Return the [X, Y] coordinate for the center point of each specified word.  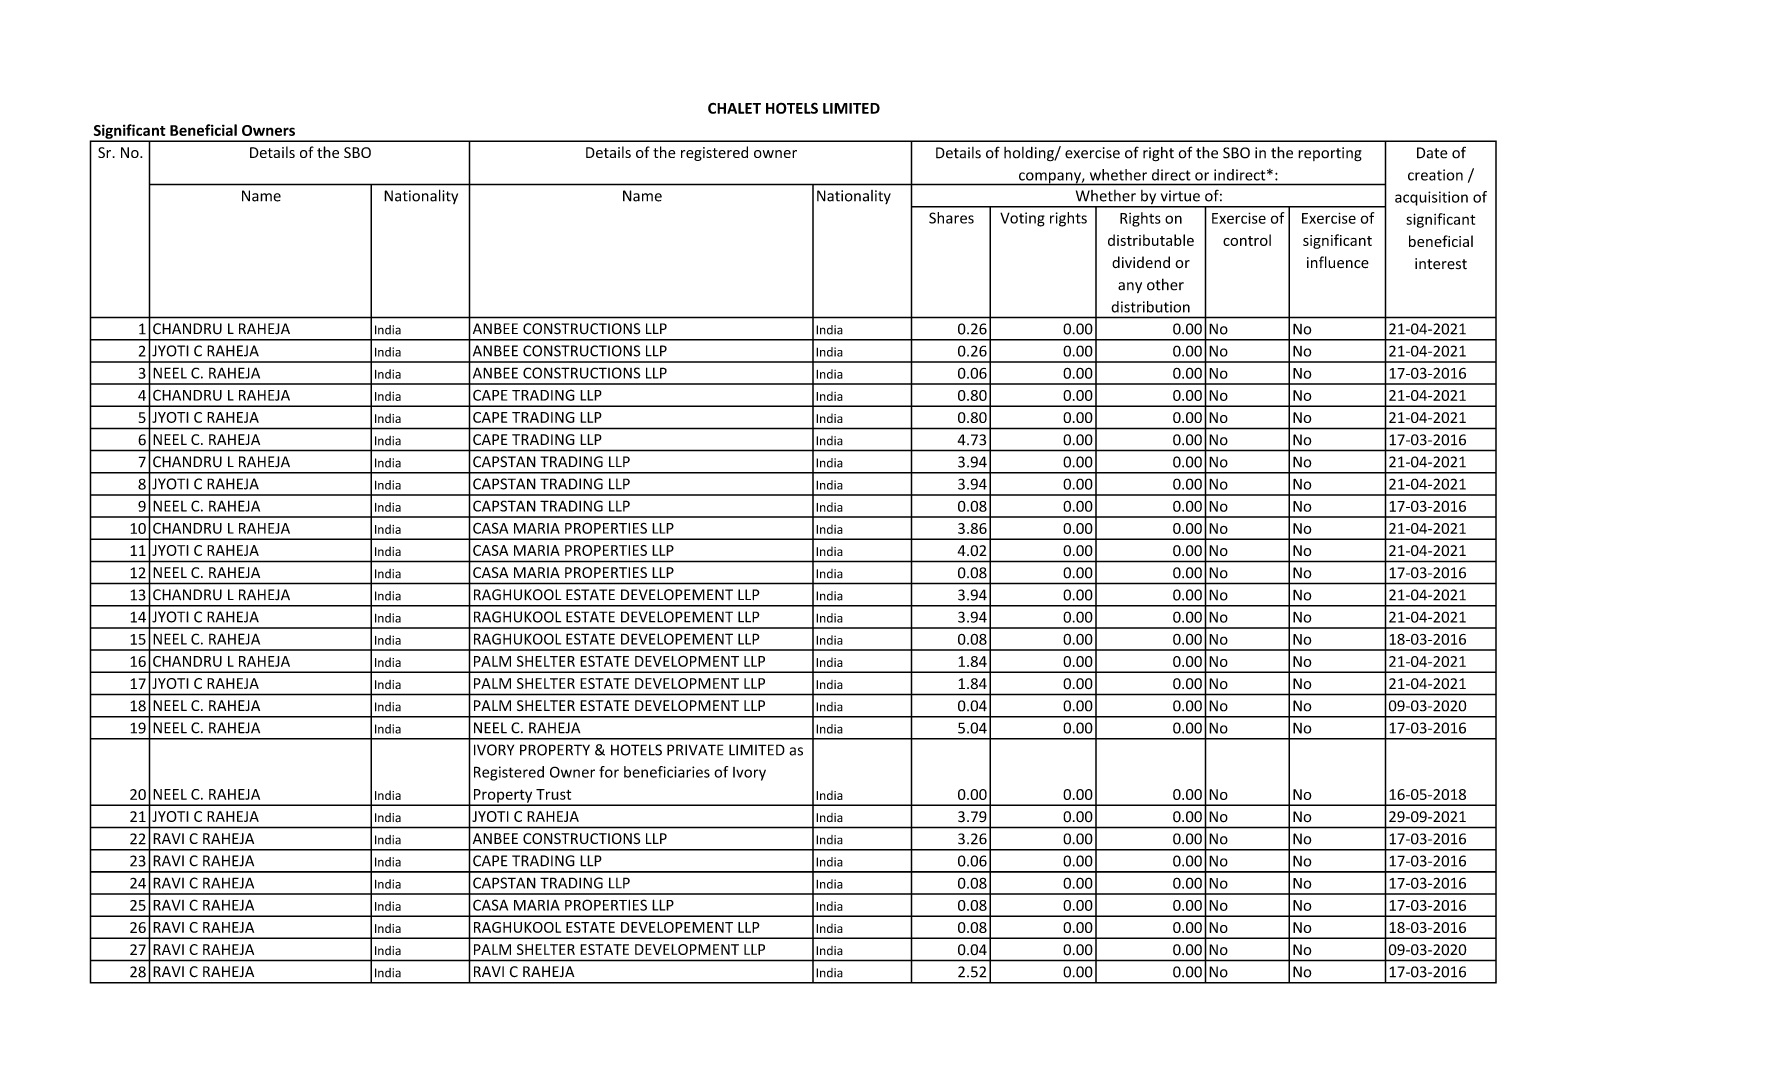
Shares [951, 218]
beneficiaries [667, 772]
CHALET [734, 108]
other [1165, 284]
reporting [1330, 154]
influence [1338, 262]
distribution [1150, 307]
